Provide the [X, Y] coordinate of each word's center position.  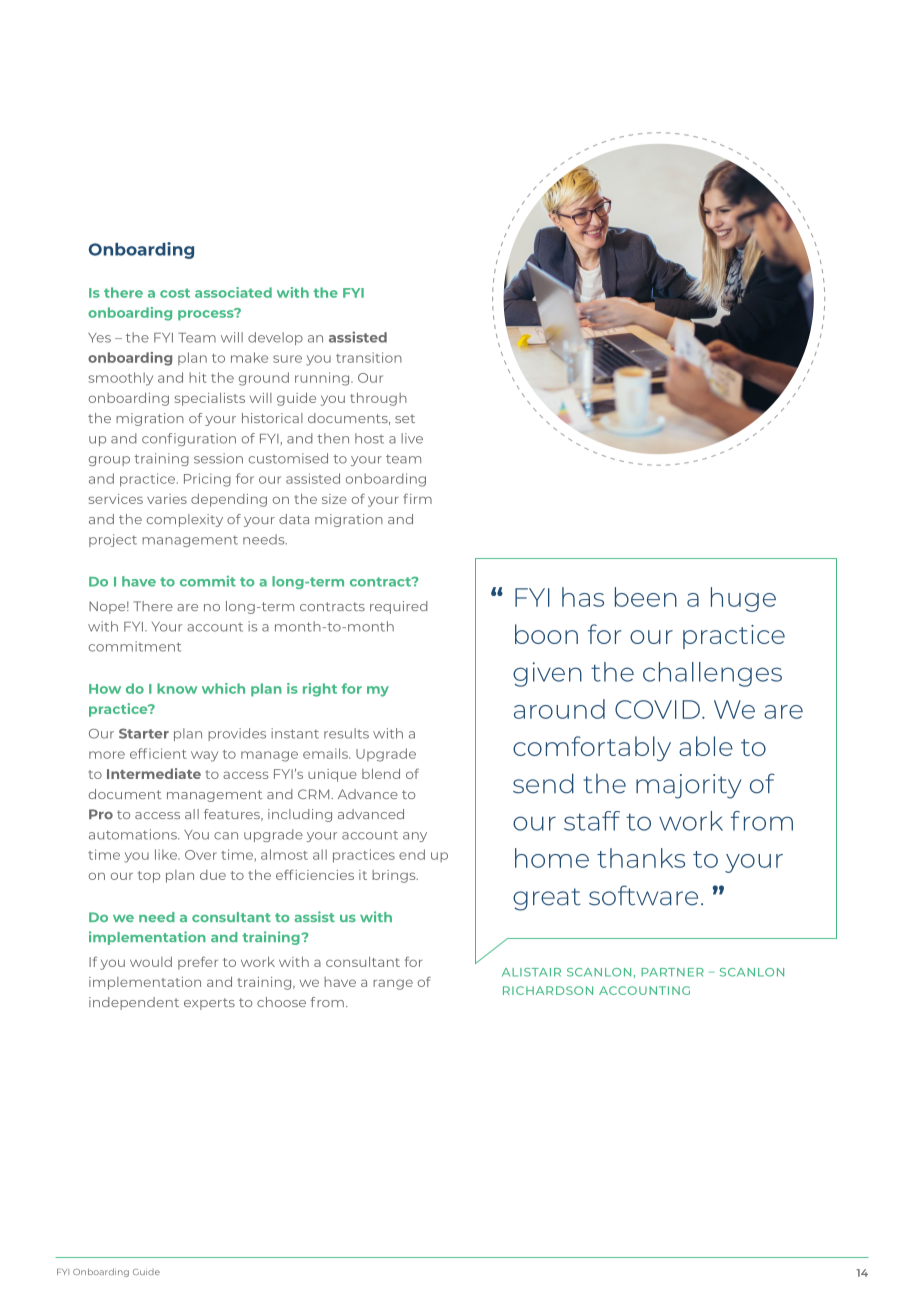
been [646, 597]
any [415, 837]
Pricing [207, 480]
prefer [198, 963]
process [207, 314]
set [405, 418]
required [399, 607]
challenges [712, 674]
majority [688, 786]
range [393, 984]
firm [417, 498]
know [177, 688]
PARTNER [672, 972]
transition [369, 357]
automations [134, 834]
